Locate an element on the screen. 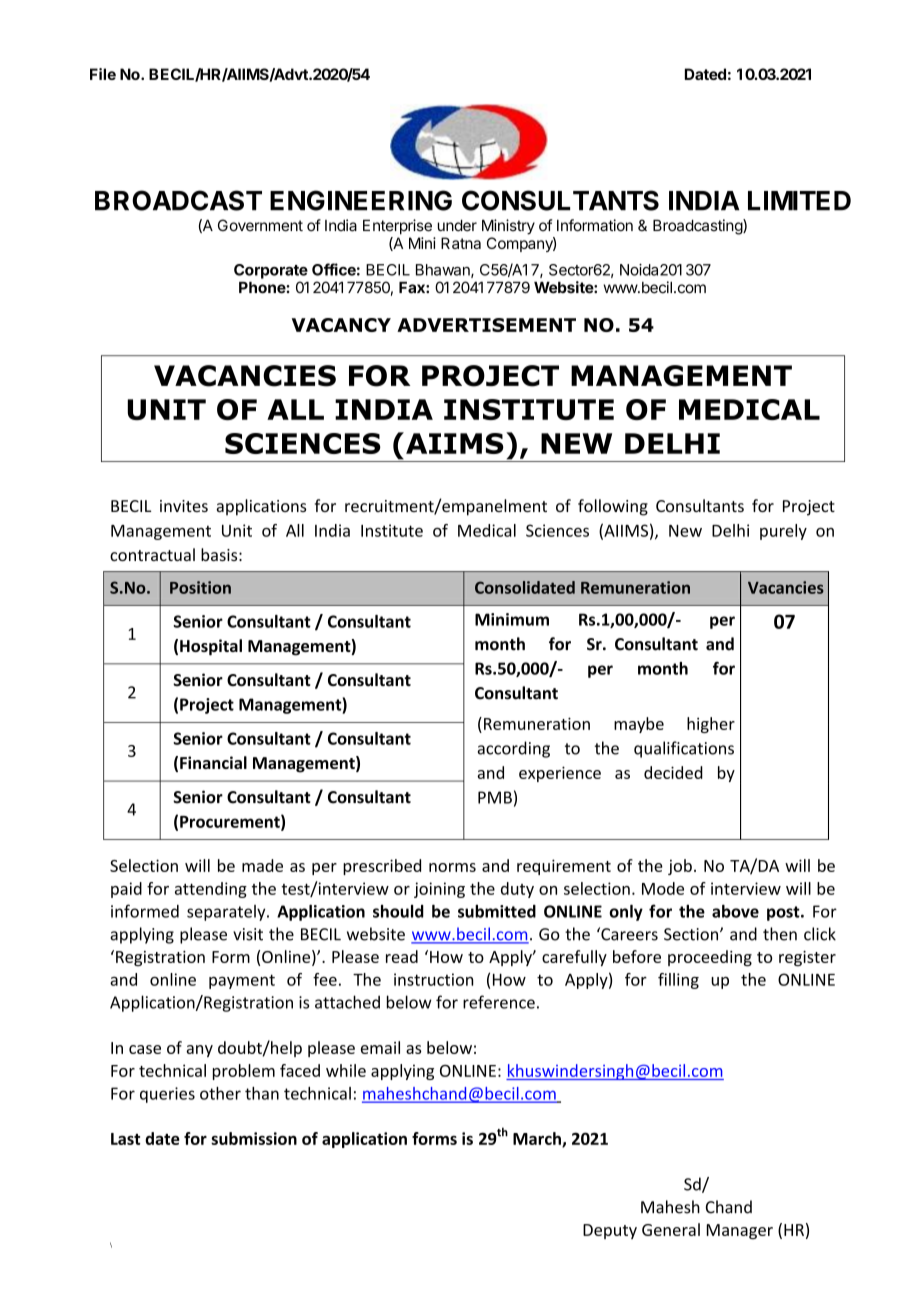  Last is located at coordinates (125, 1139).
